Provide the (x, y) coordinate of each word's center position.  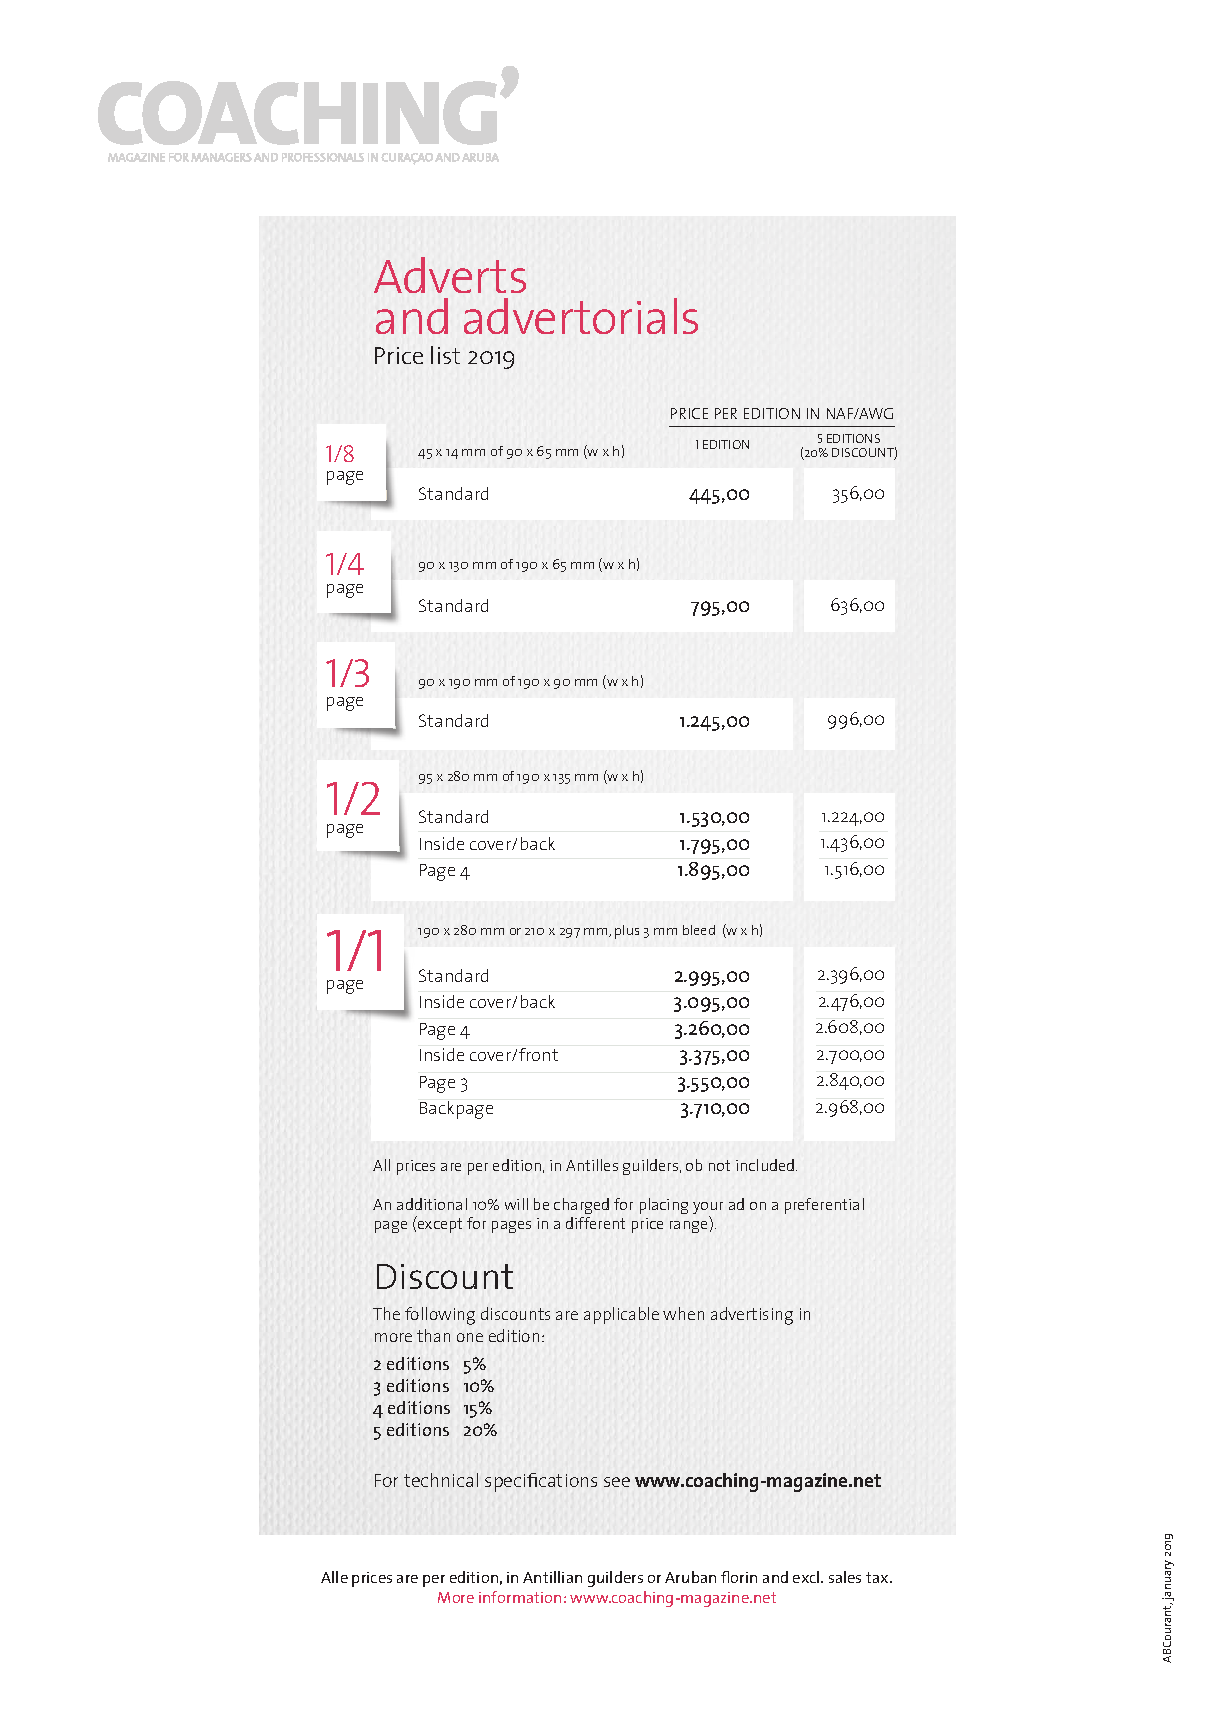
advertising (752, 1316)
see (617, 1482)
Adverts (450, 275)
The (386, 1313)
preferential (824, 1206)
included (766, 1165)
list (445, 355)
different (595, 1223)
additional (432, 1204)
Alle (334, 1577)
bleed (699, 930)
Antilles (592, 1165)
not (719, 1165)
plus (627, 932)
